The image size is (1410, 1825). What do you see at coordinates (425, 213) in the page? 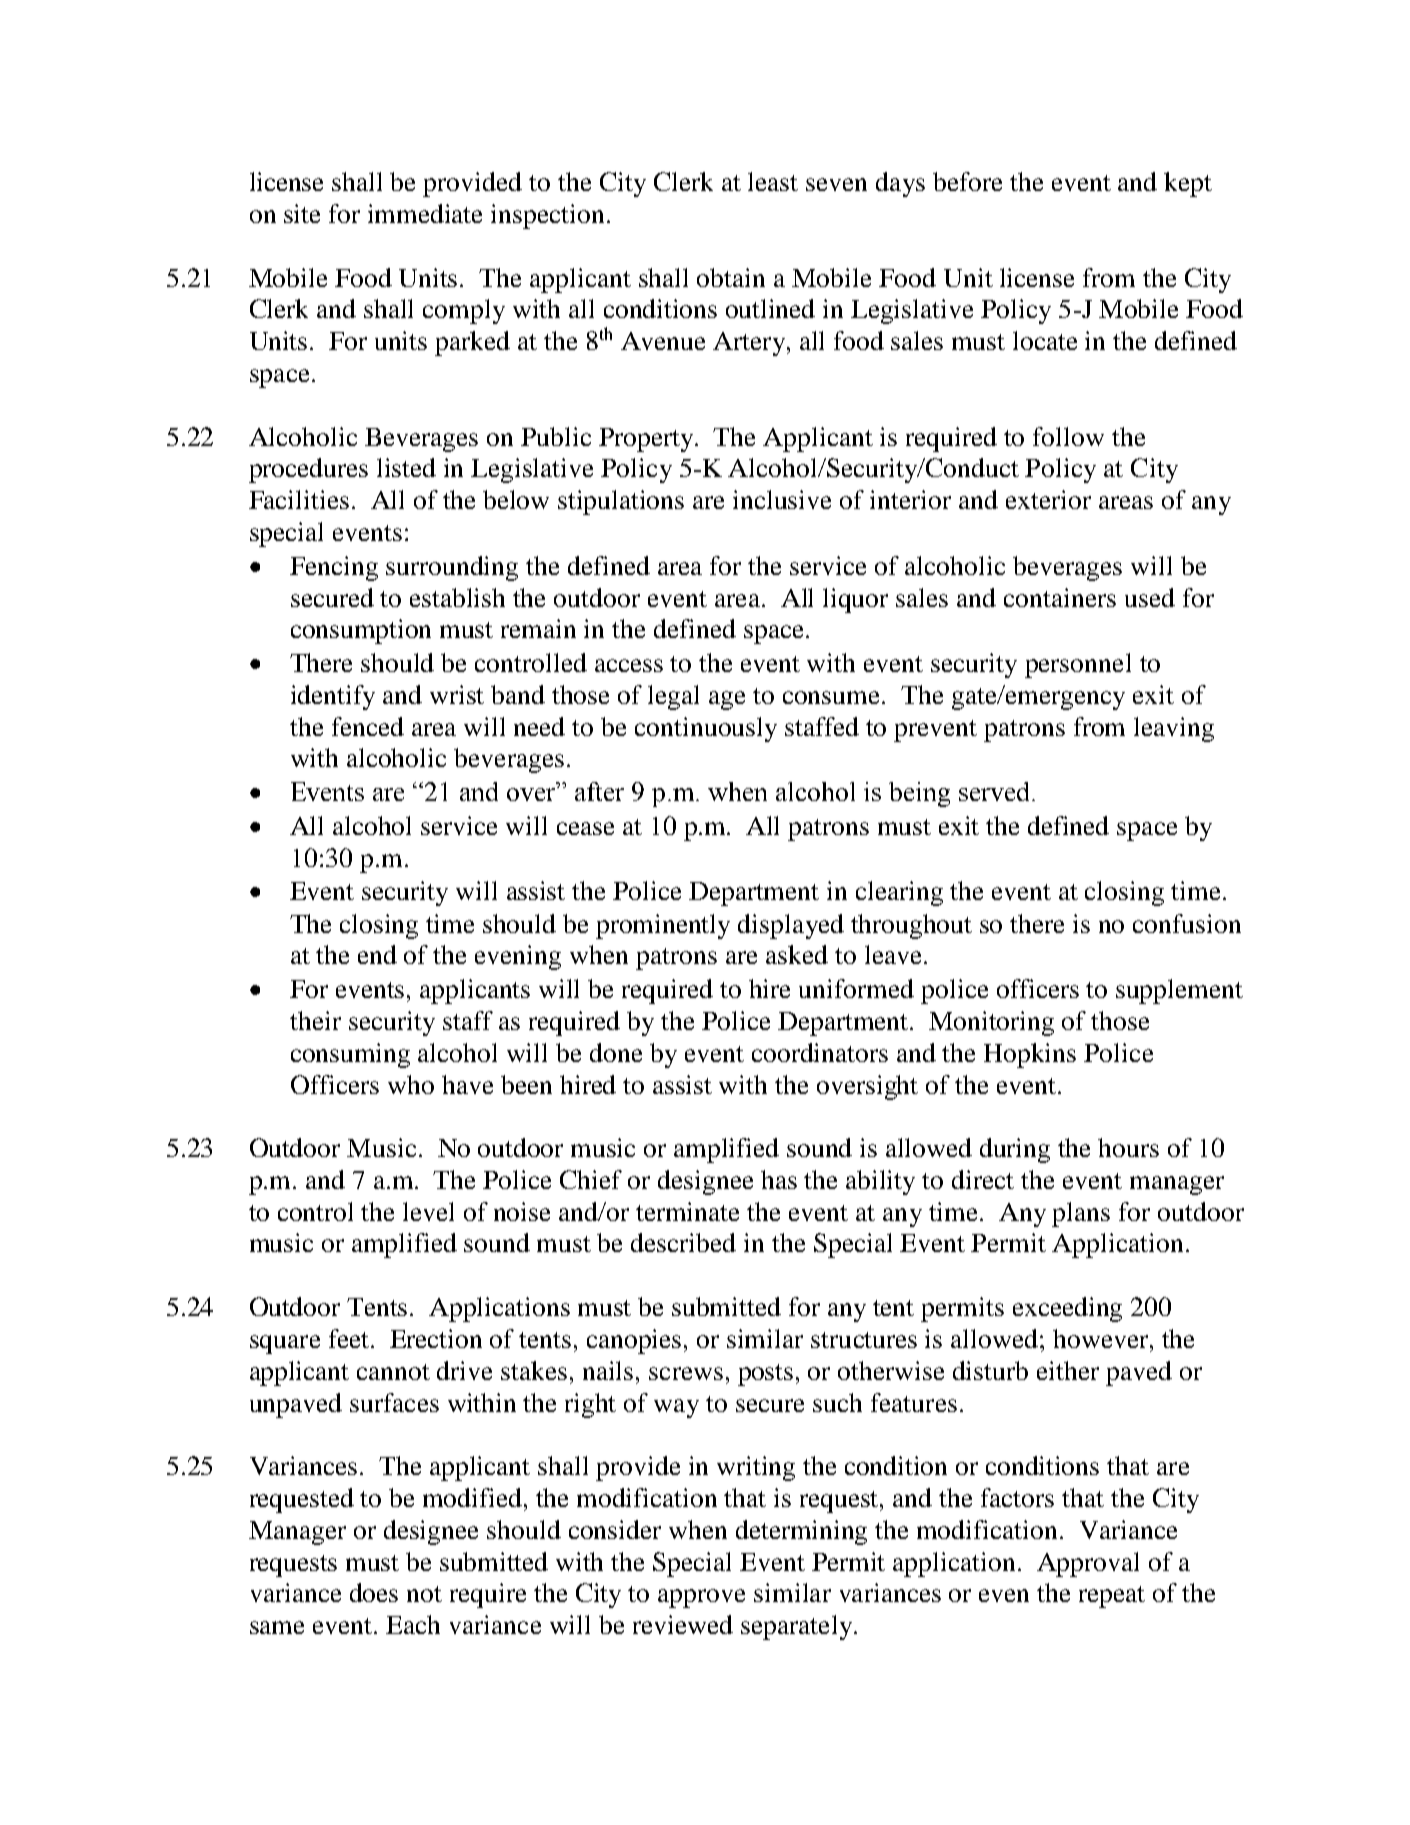
I see `immediate` at bounding box center [425, 213].
